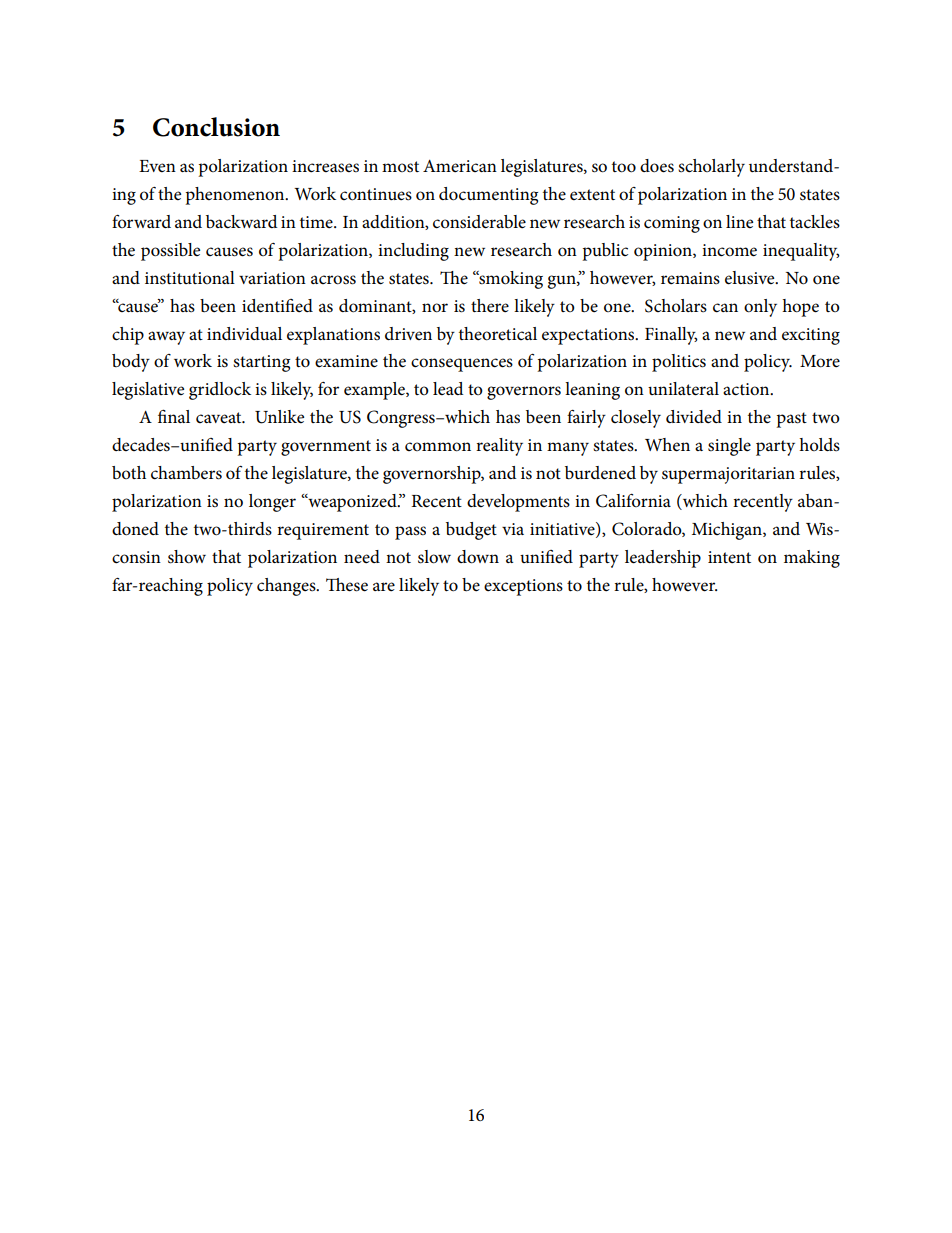 The height and width of the screenshot is (1233, 952). Describe the element at coordinates (478, 557) in the screenshot. I see `down` at that location.
